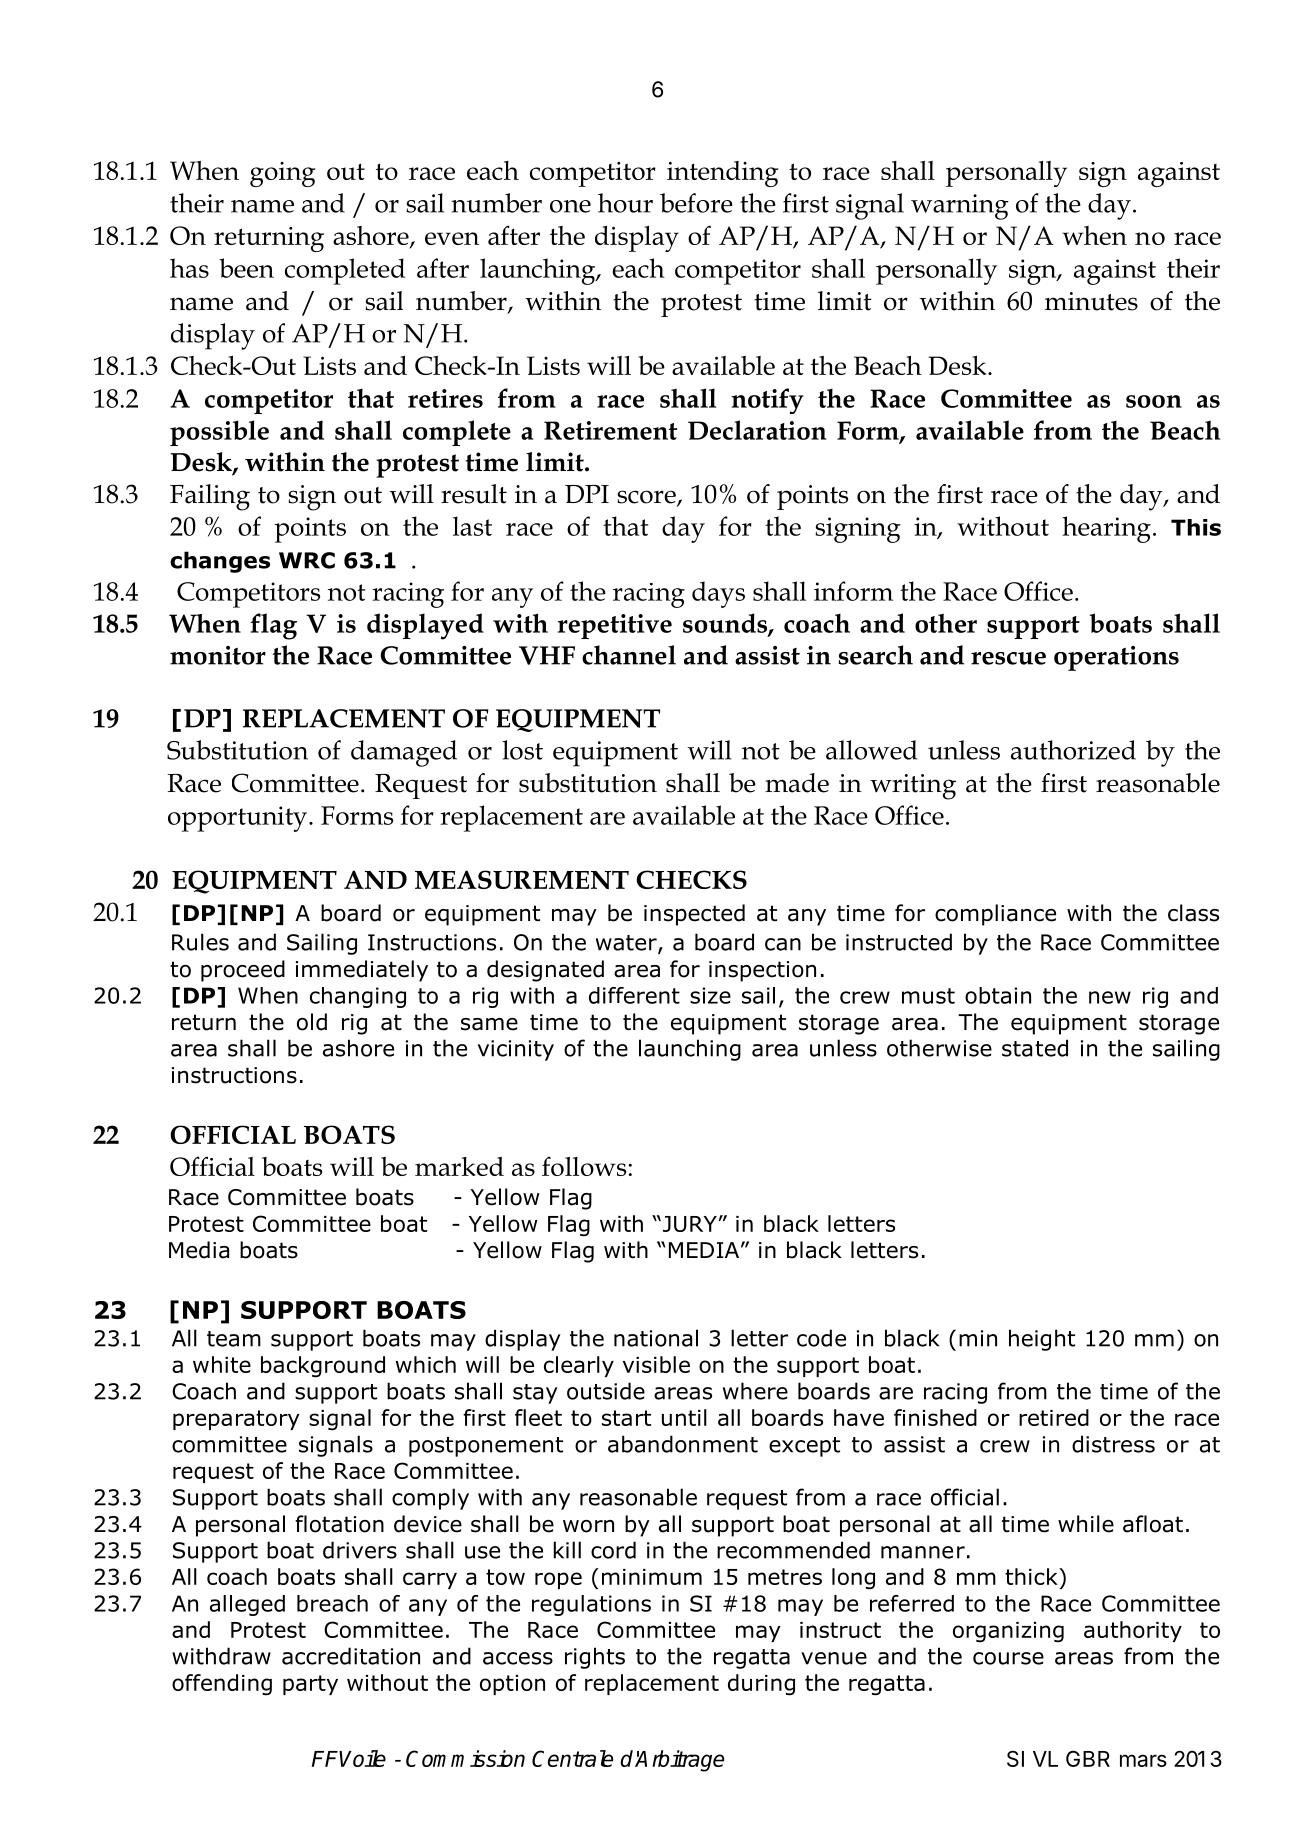 Image resolution: width=1298 pixels, height=1836 pixels. Describe the element at coordinates (656, 1338) in the screenshot. I see `national` at that location.
